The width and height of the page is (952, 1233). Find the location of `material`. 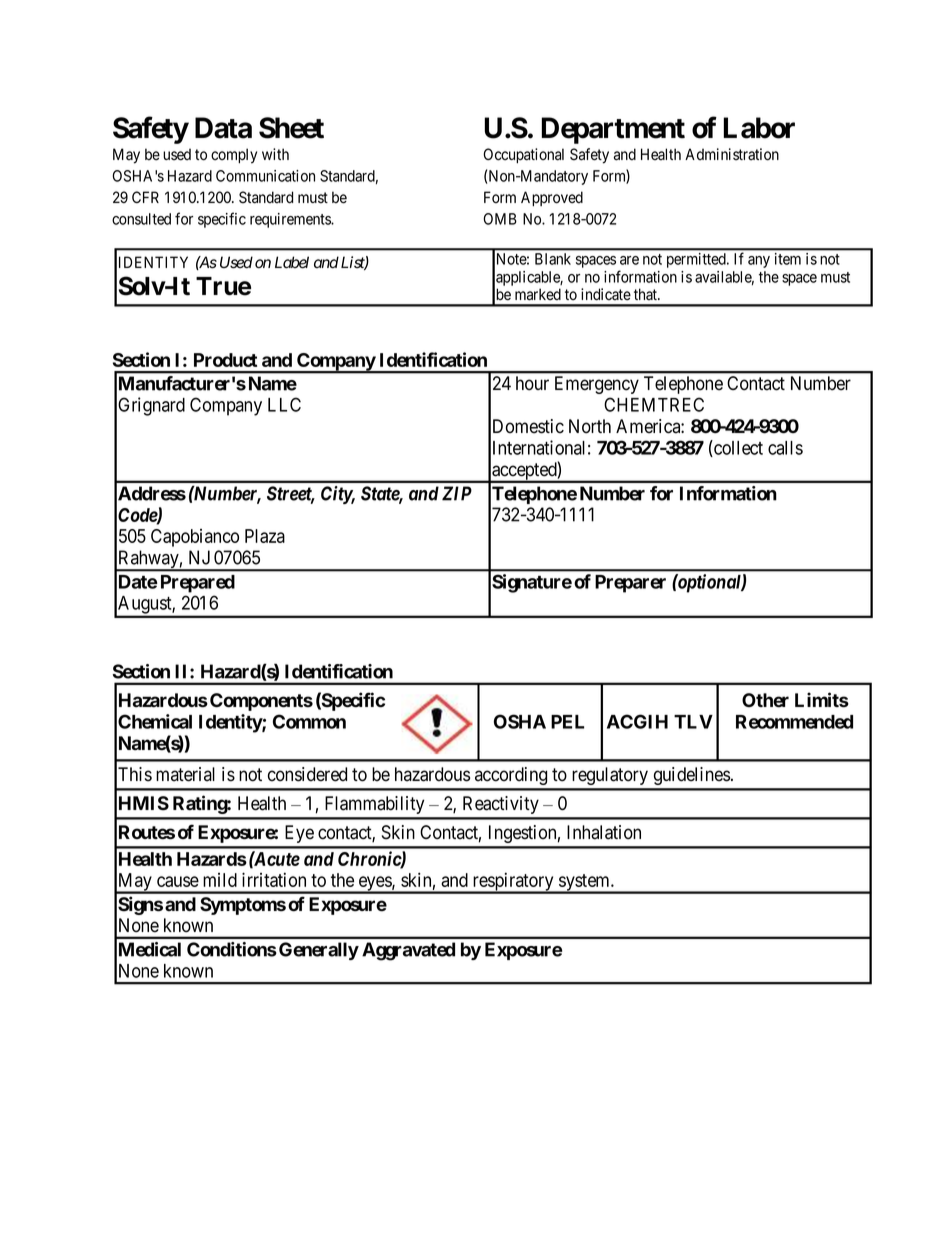

material is located at coordinates (185, 774).
